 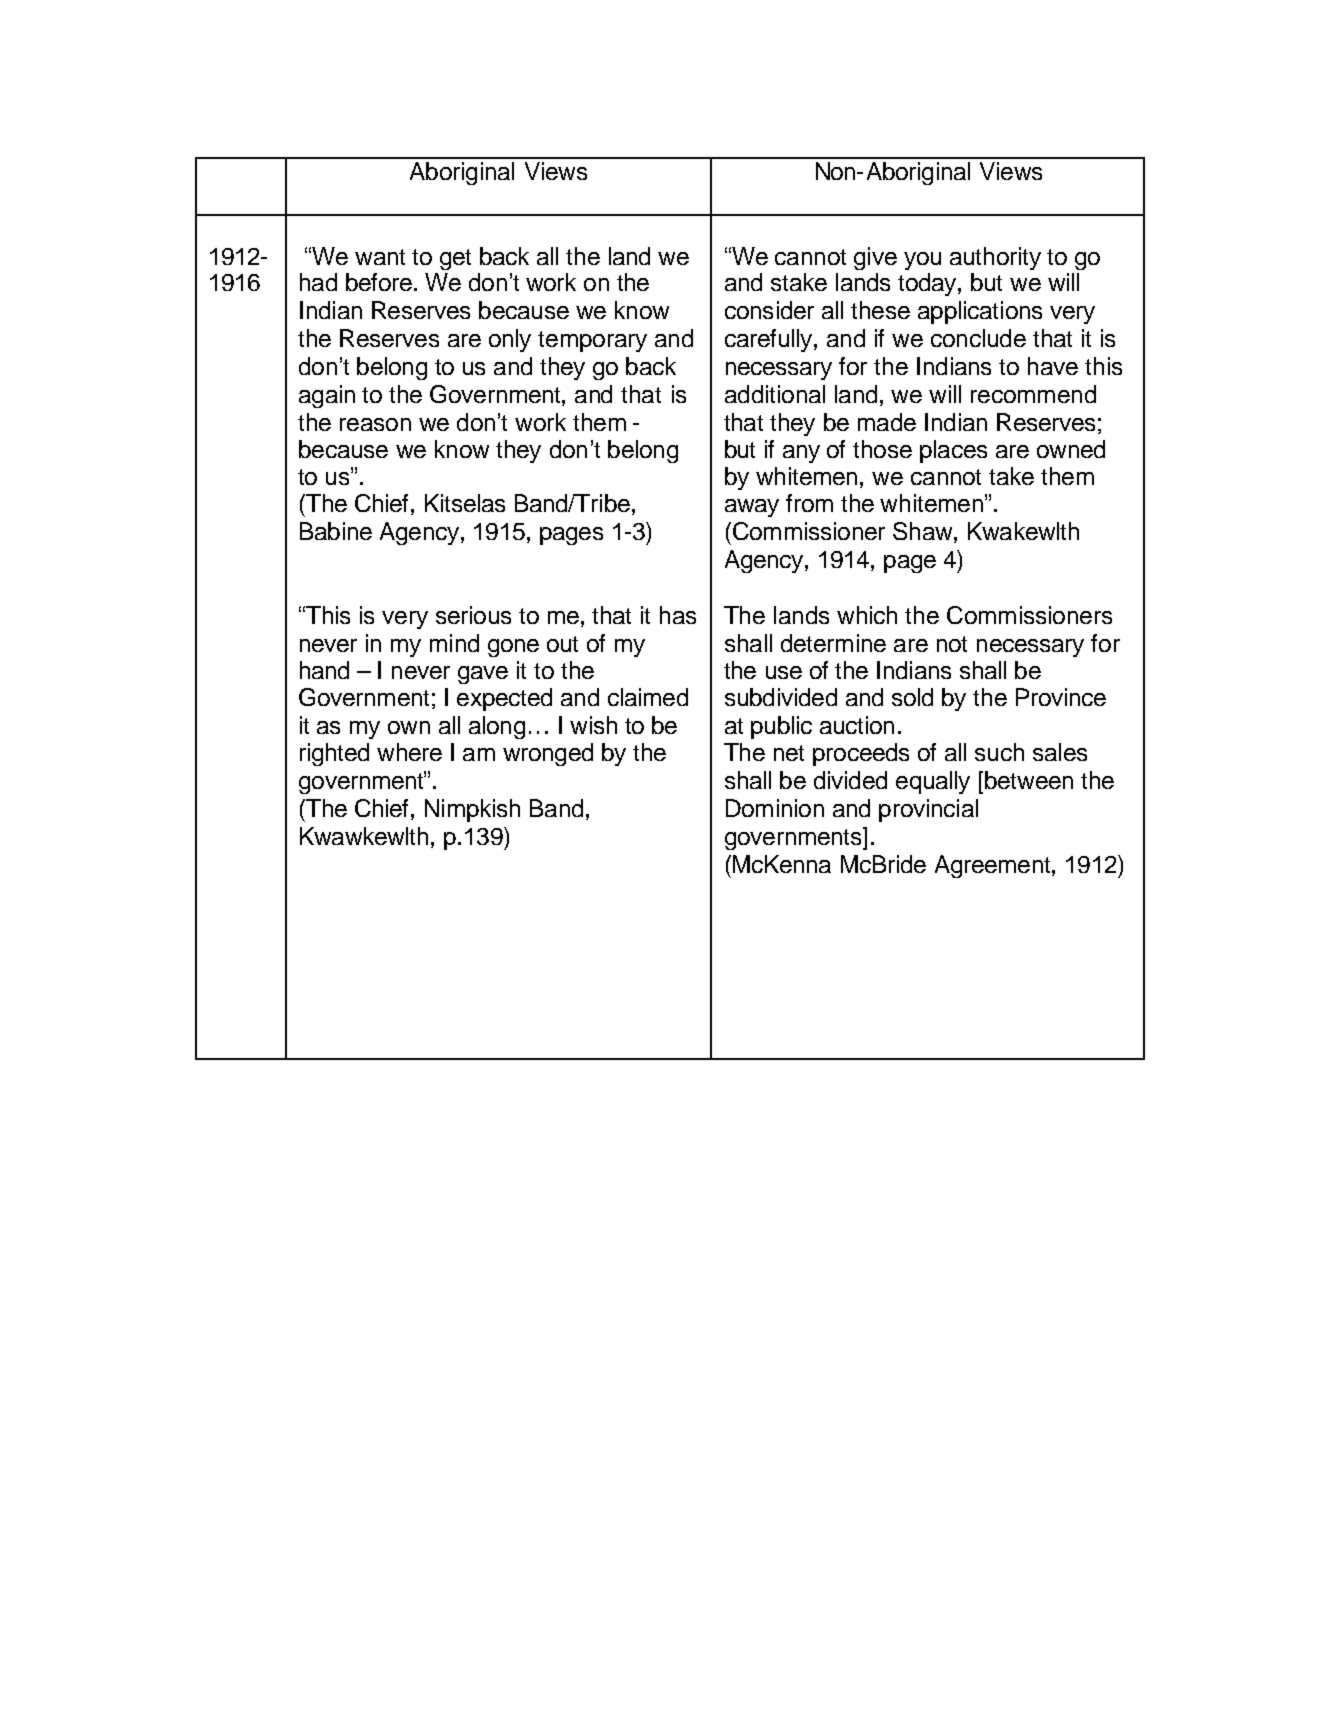 I want to click on reason, so click(x=375, y=424).
